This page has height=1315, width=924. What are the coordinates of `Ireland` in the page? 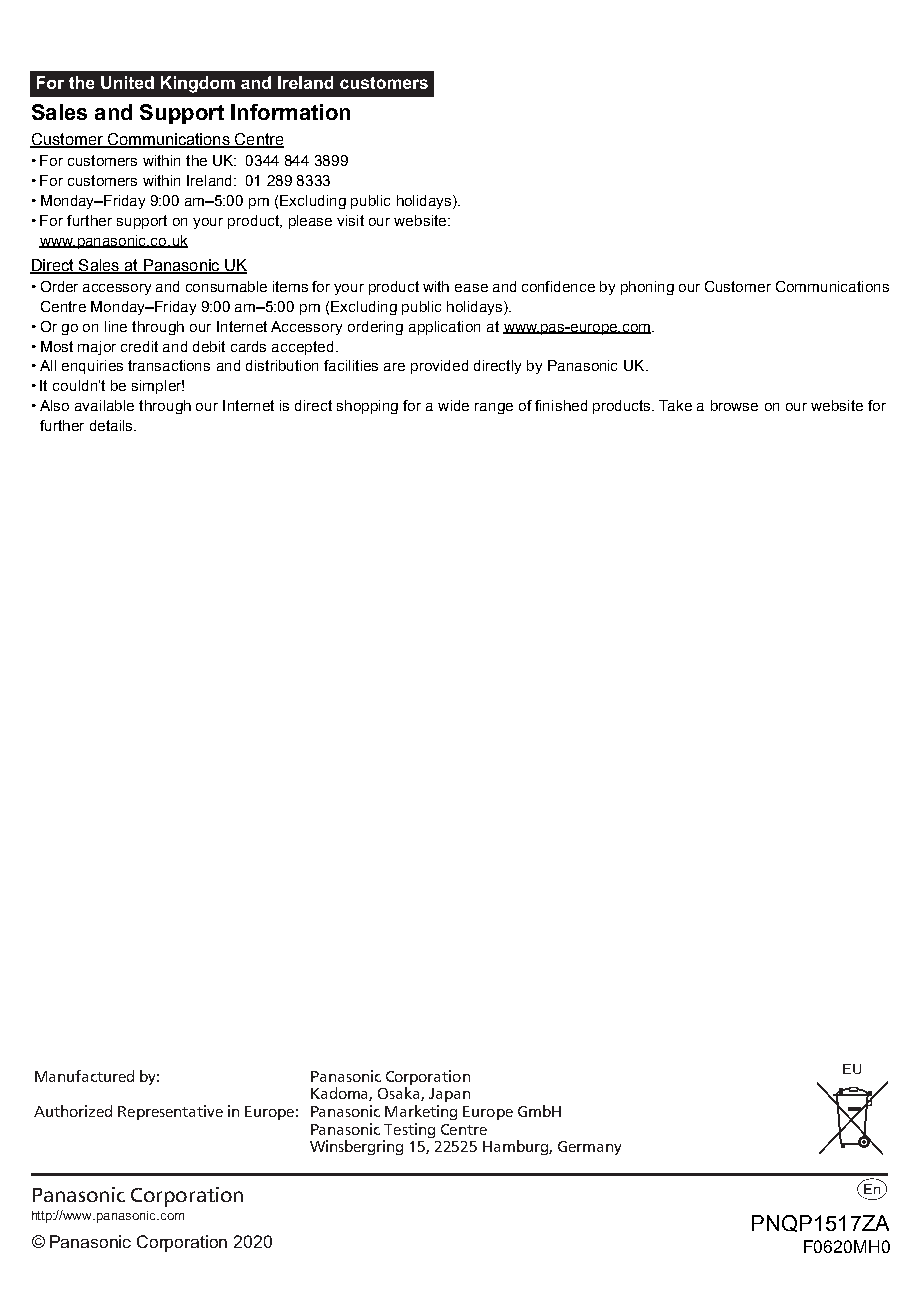 It's located at (211, 180).
